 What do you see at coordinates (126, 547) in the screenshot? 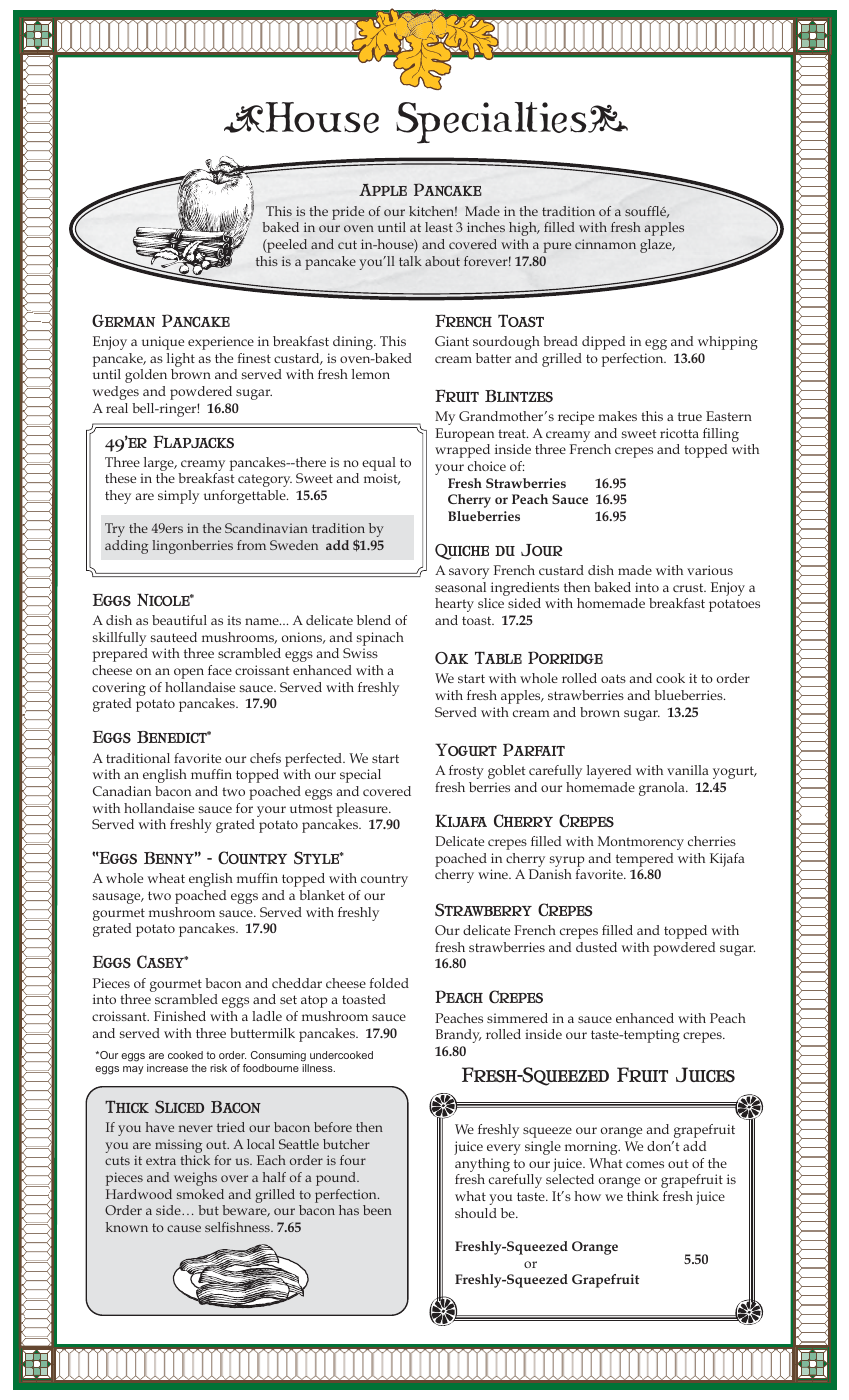
I see `adding` at bounding box center [126, 547].
